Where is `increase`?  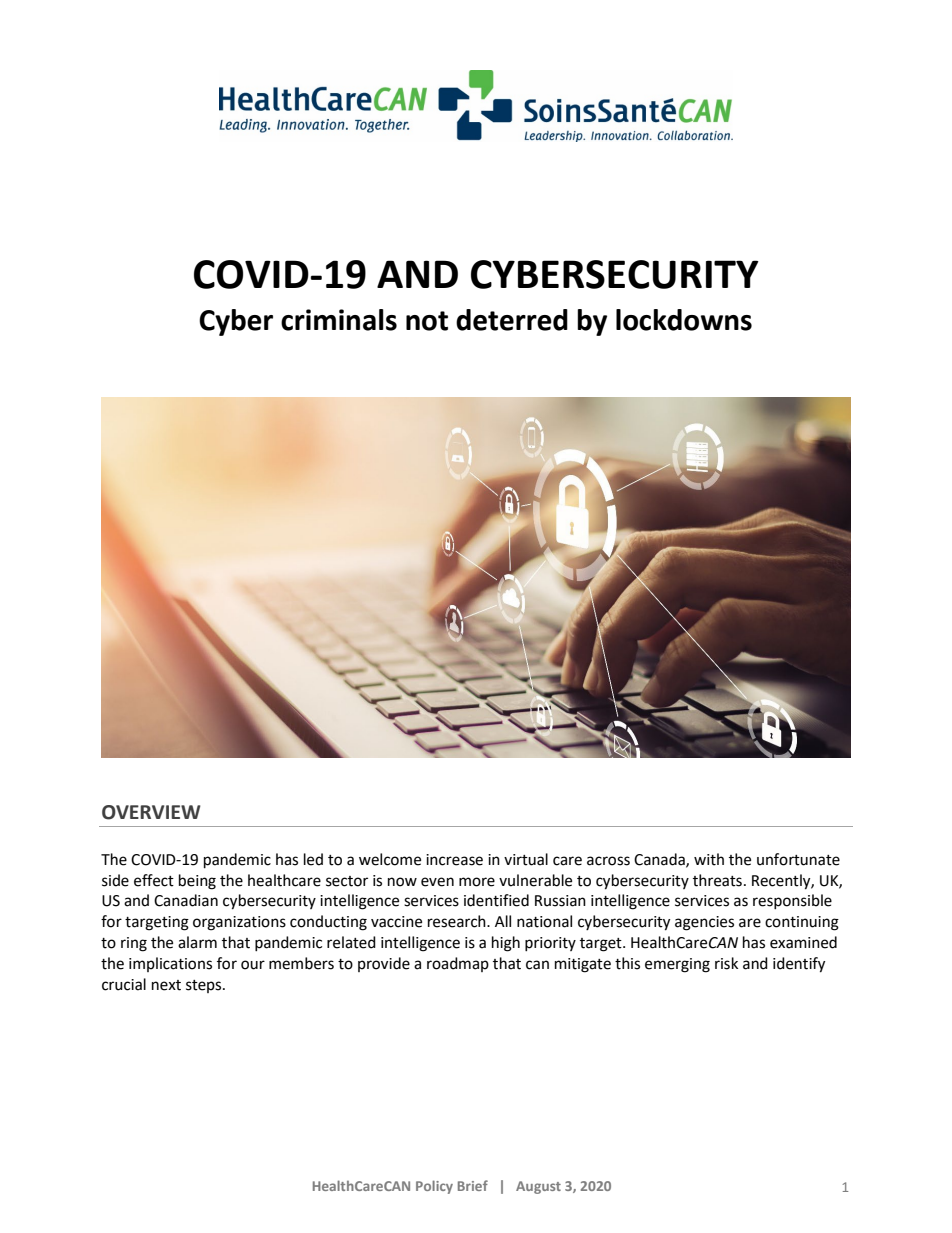 increase is located at coordinates (454, 860).
